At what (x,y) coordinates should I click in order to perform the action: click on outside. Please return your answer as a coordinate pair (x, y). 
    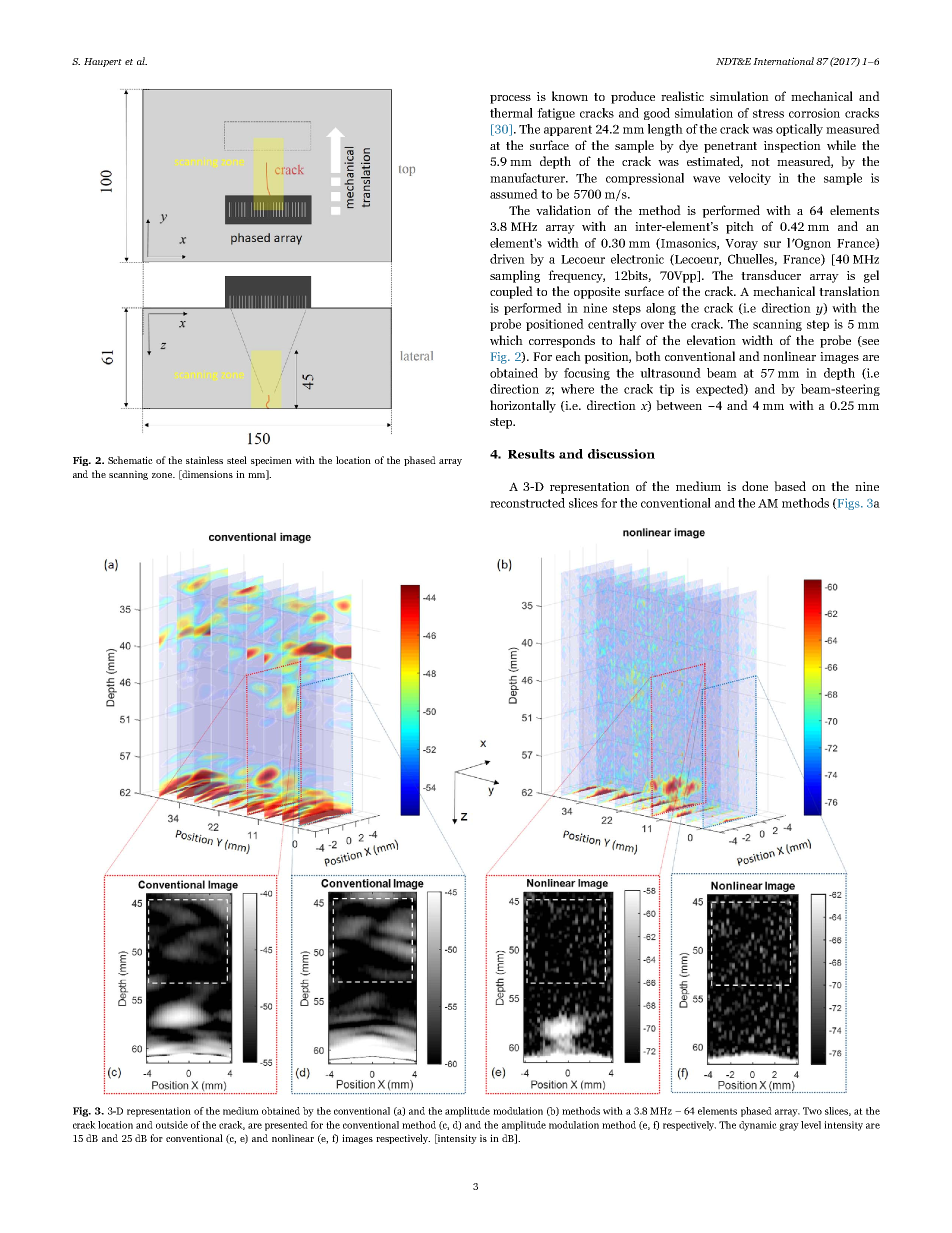
    Looking at the image, I should click on (172, 1125).
